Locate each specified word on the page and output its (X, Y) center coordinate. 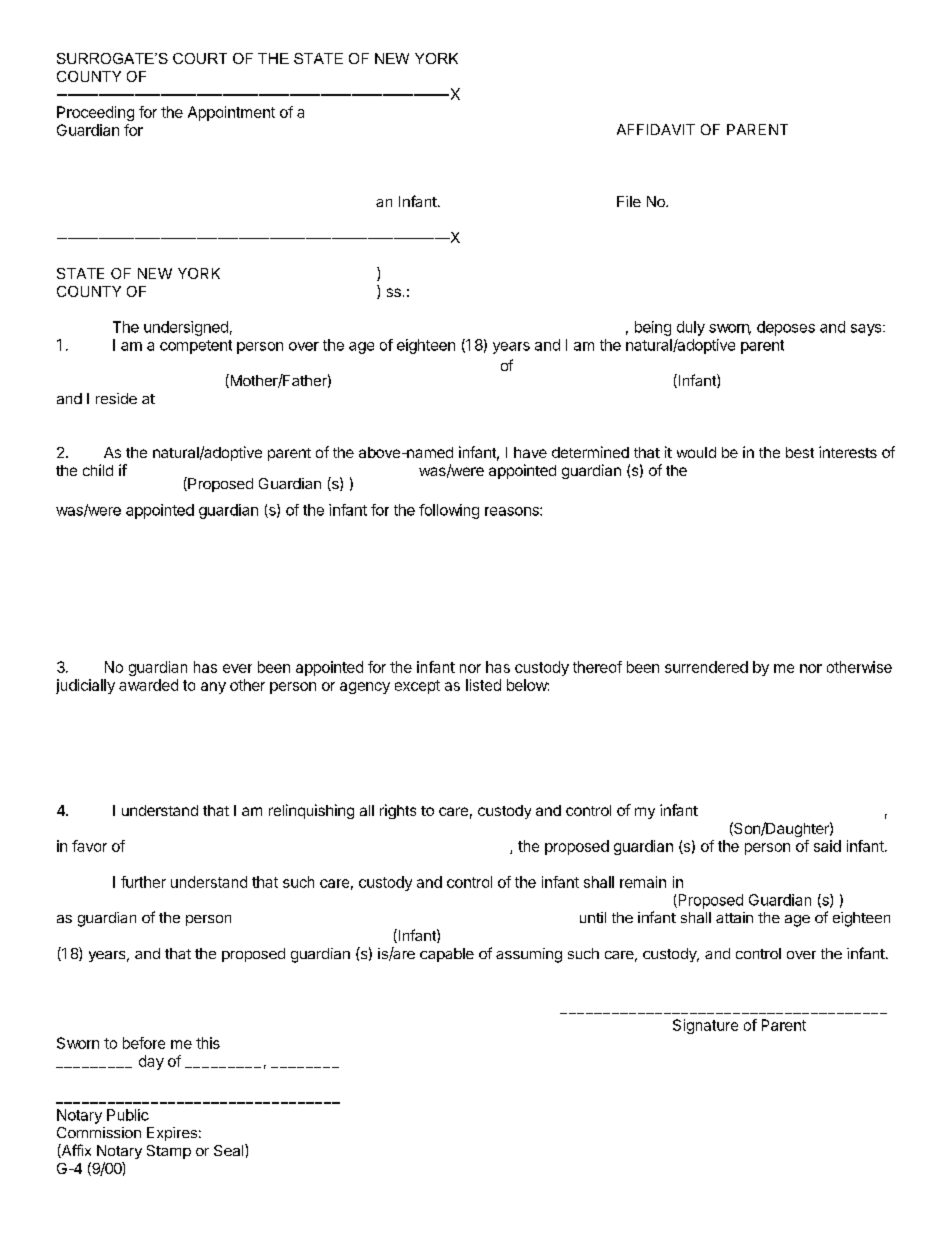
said (827, 846)
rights (398, 811)
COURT (200, 58)
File (629, 201)
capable (447, 955)
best (800, 452)
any (213, 688)
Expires (172, 1134)
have (530, 452)
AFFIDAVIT (656, 129)
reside (116, 398)
